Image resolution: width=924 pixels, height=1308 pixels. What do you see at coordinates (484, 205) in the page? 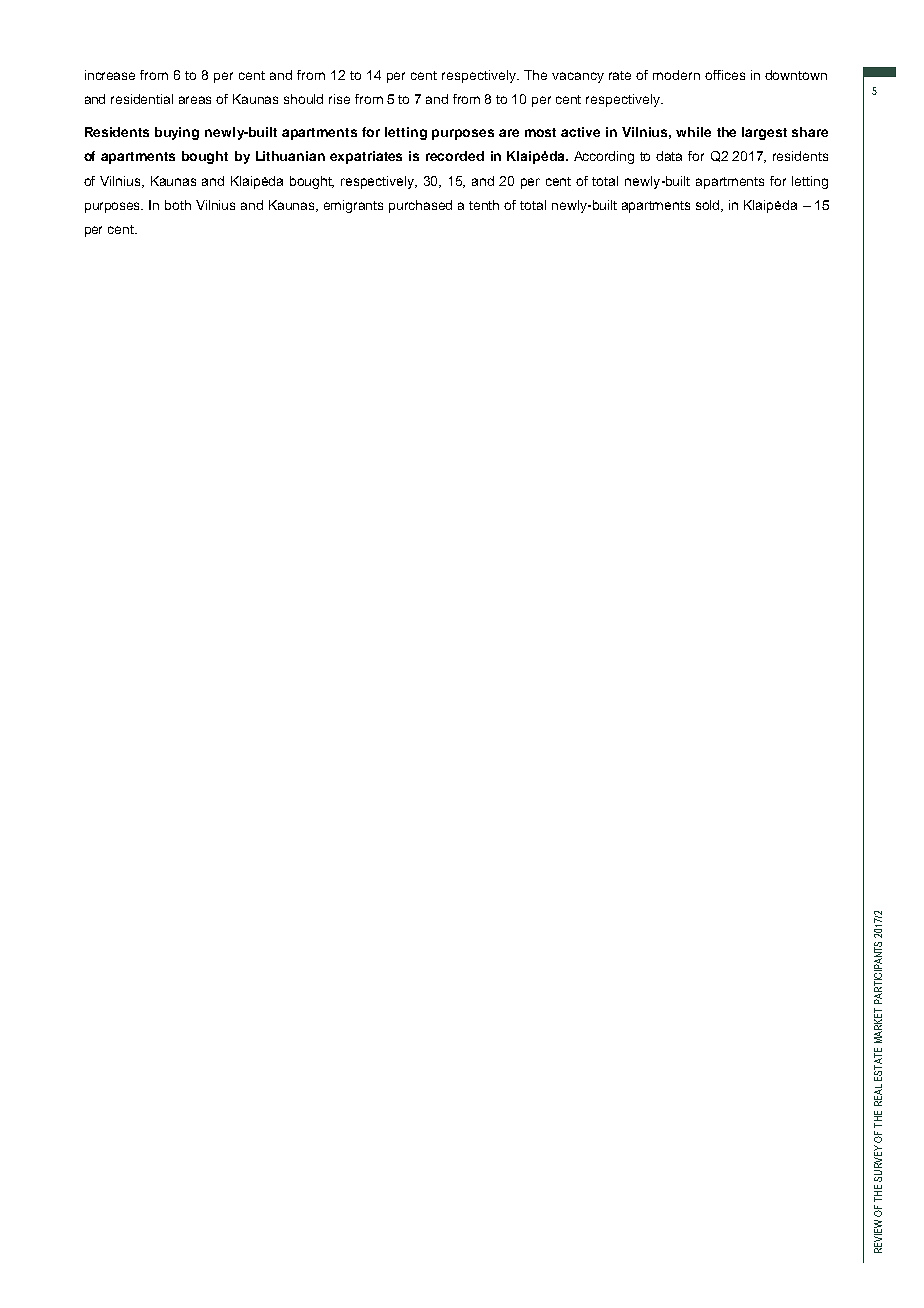
I see `tenth` at bounding box center [484, 205].
